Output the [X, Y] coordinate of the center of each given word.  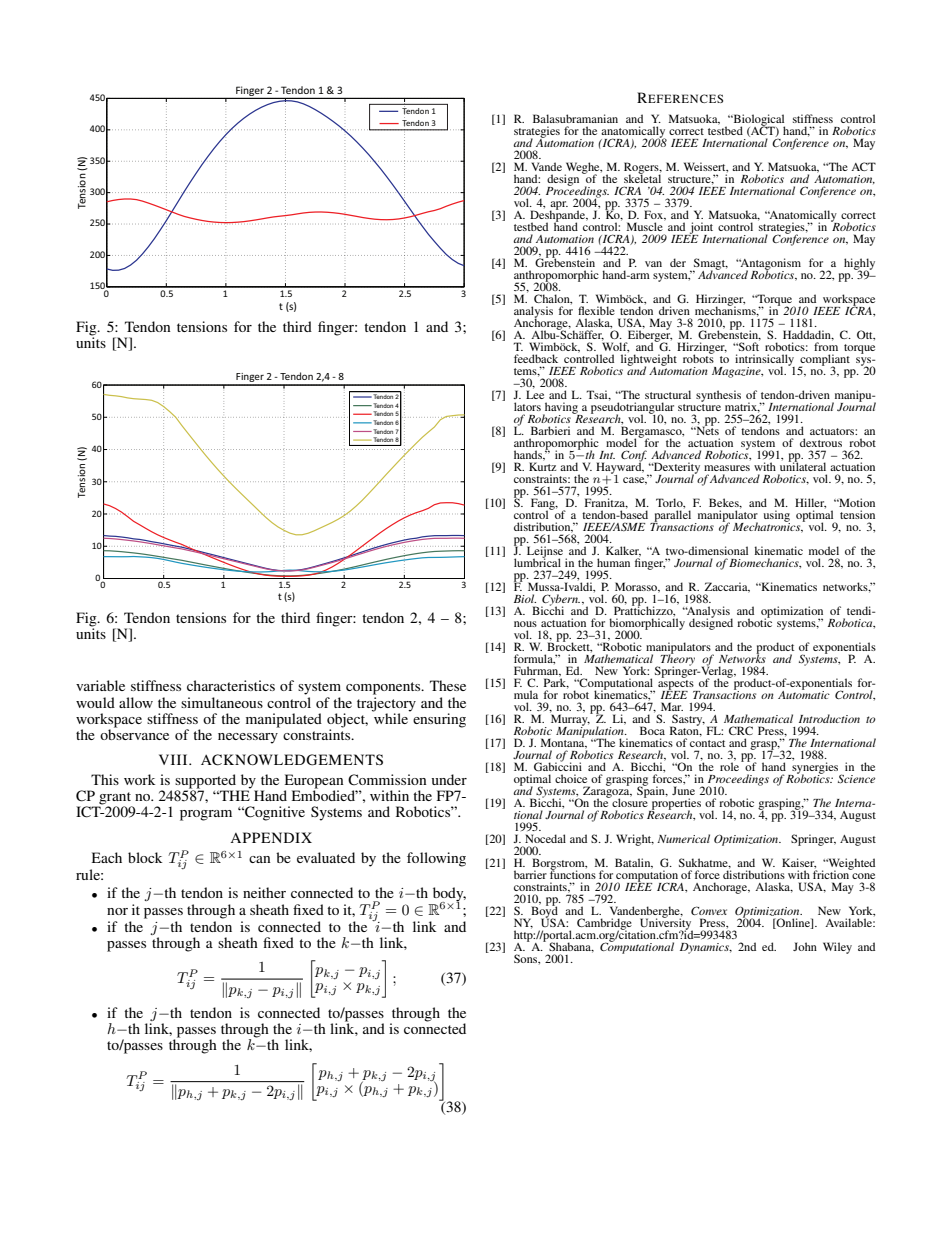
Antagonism [770, 265]
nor [117, 911]
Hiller [810, 503]
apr [558, 206]
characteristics [231, 685]
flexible [596, 310]
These [448, 685]
